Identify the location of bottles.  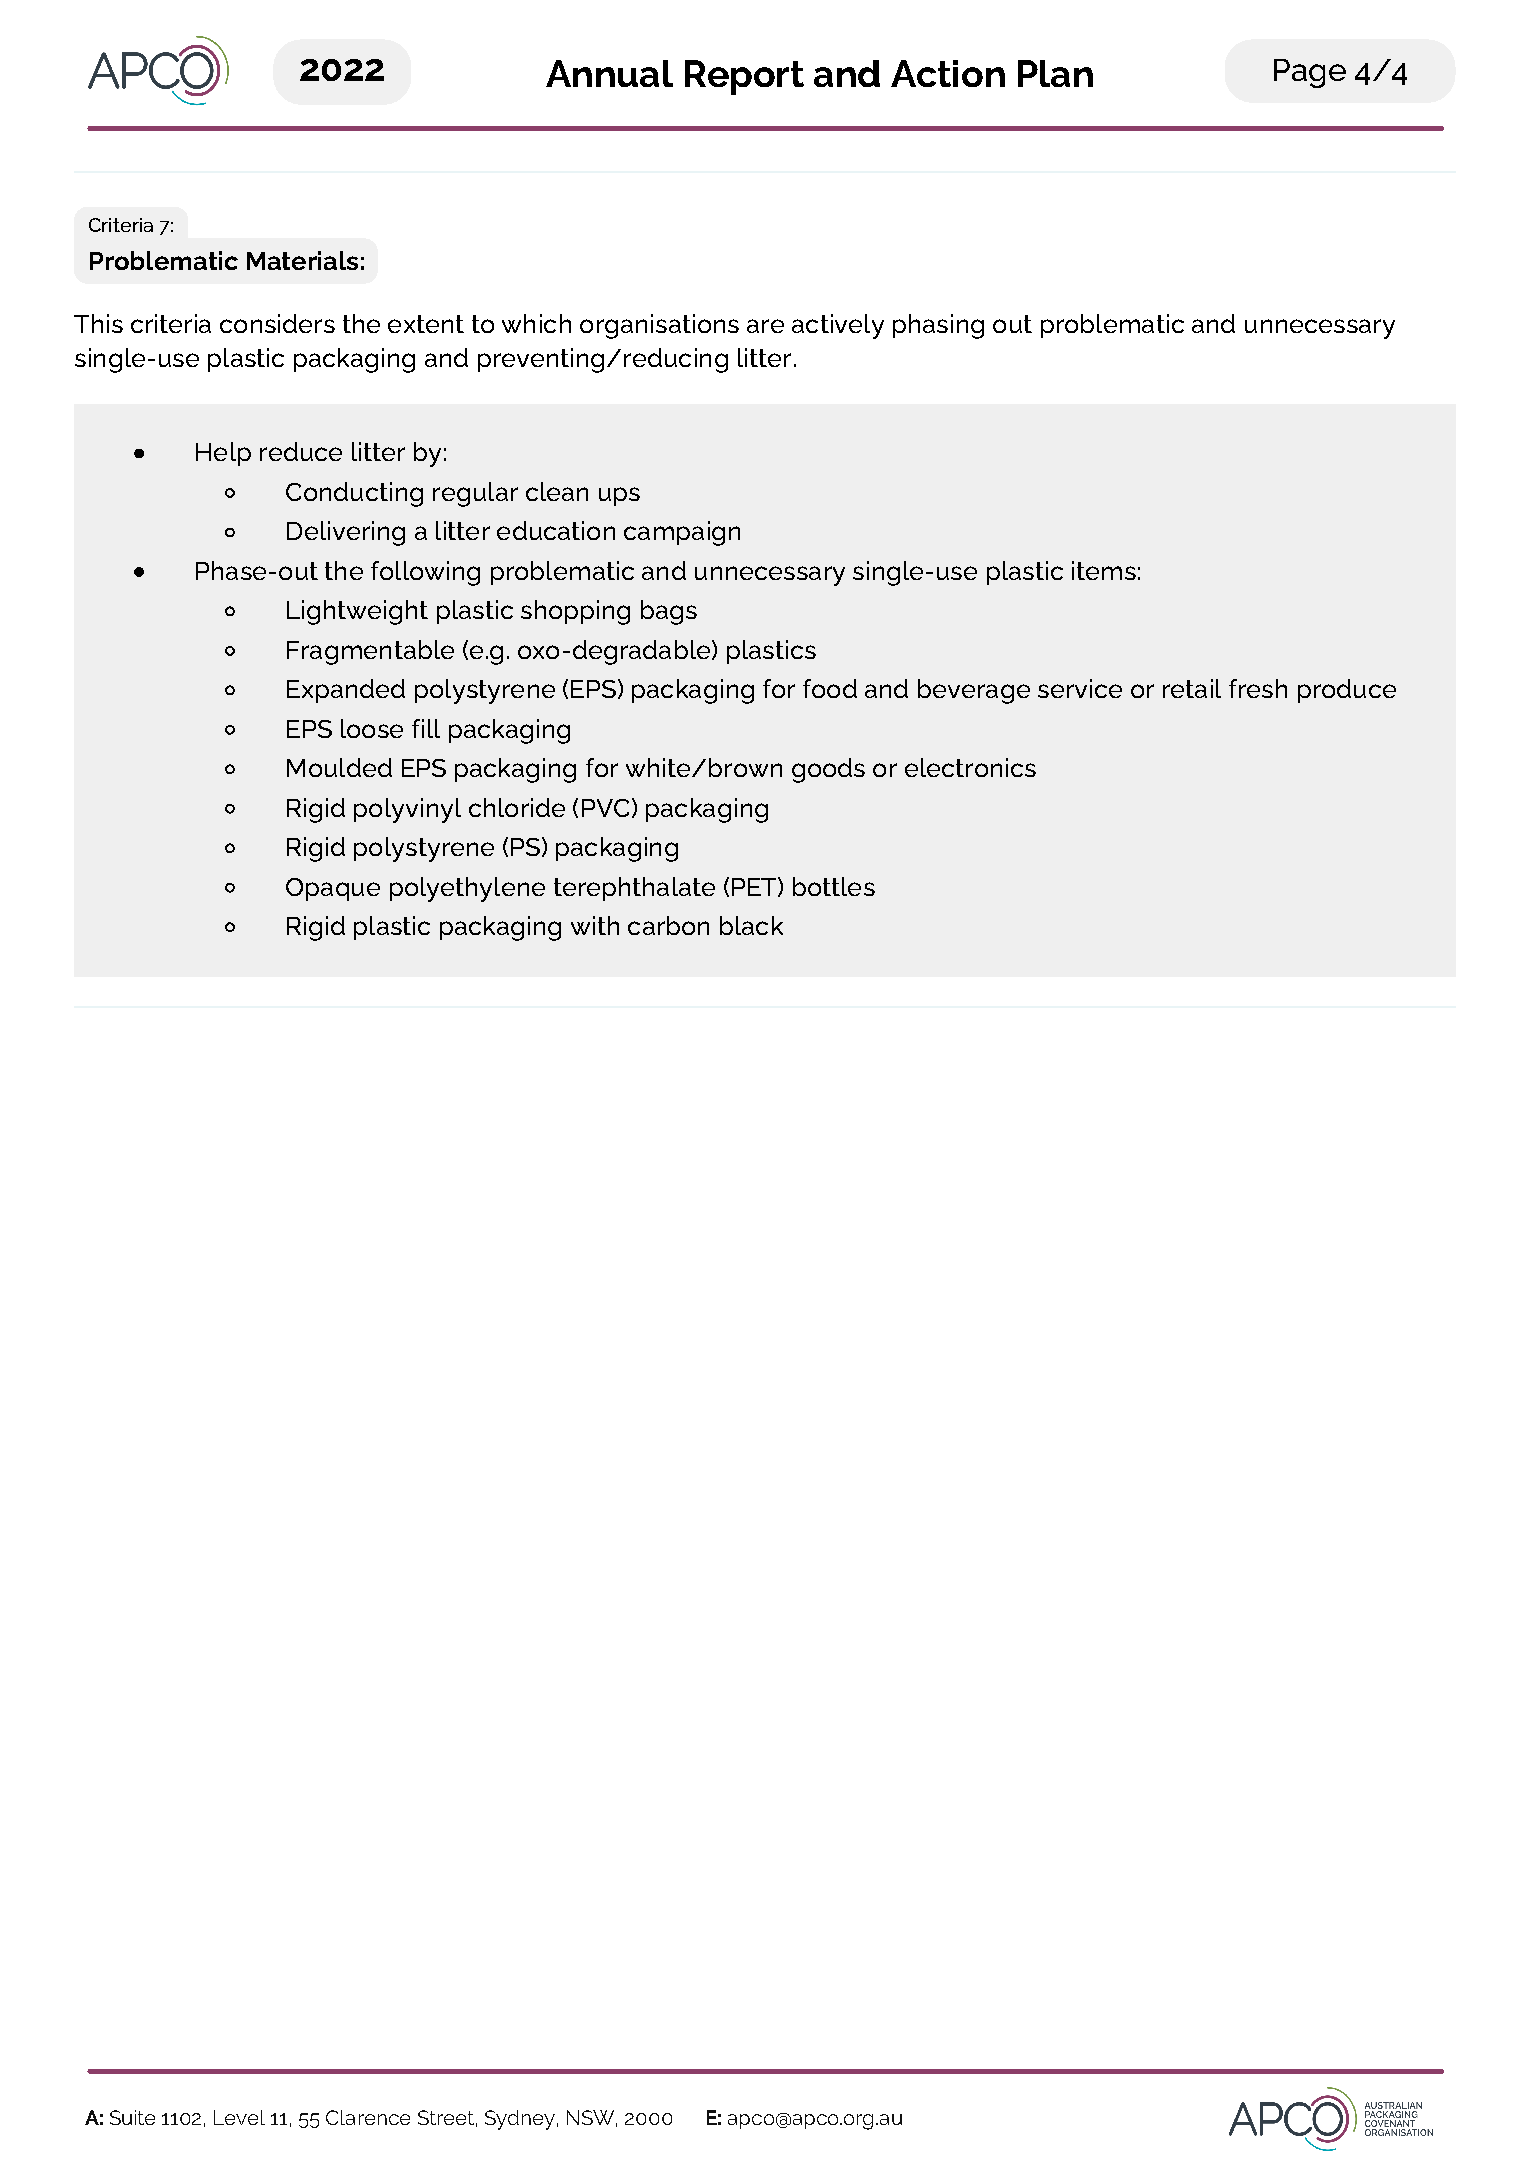
(834, 886).
